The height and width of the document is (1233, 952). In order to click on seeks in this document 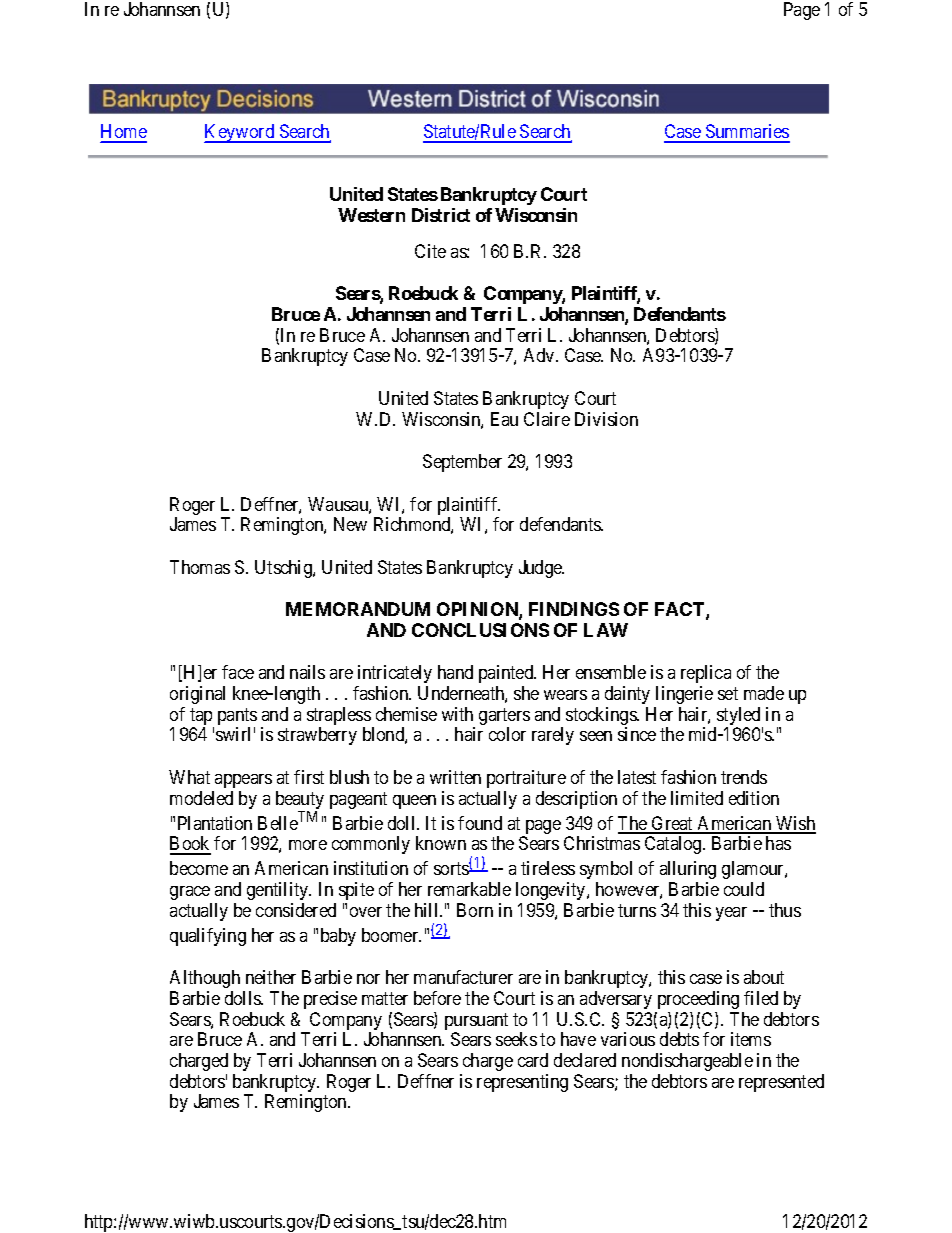, I will do `click(516, 1039)`.
